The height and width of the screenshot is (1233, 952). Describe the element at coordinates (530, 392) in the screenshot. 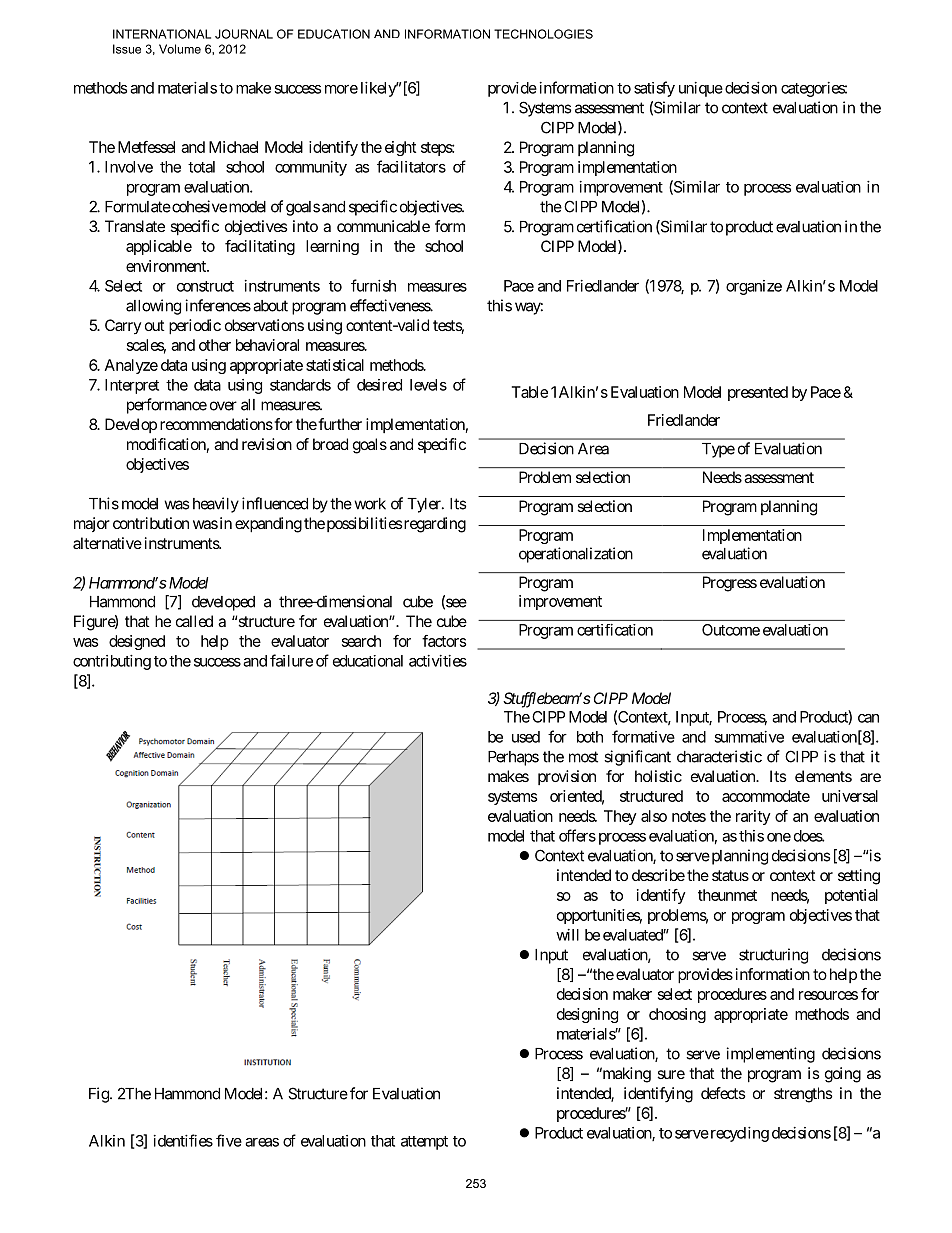

I see `Table` at that location.
